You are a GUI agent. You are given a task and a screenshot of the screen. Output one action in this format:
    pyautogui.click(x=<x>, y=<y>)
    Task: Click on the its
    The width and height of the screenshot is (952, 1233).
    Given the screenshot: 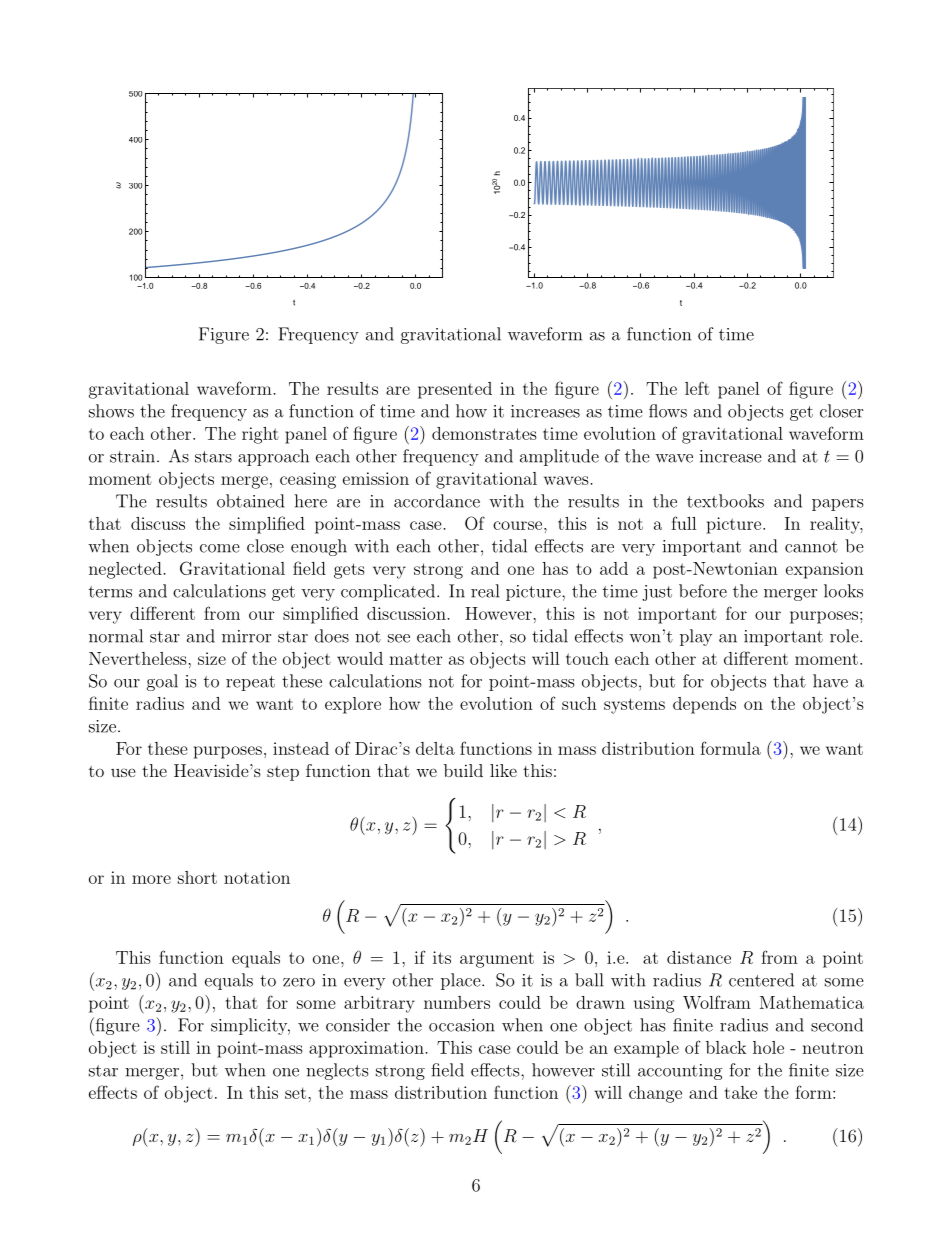 What is the action you would take?
    pyautogui.click(x=442, y=957)
